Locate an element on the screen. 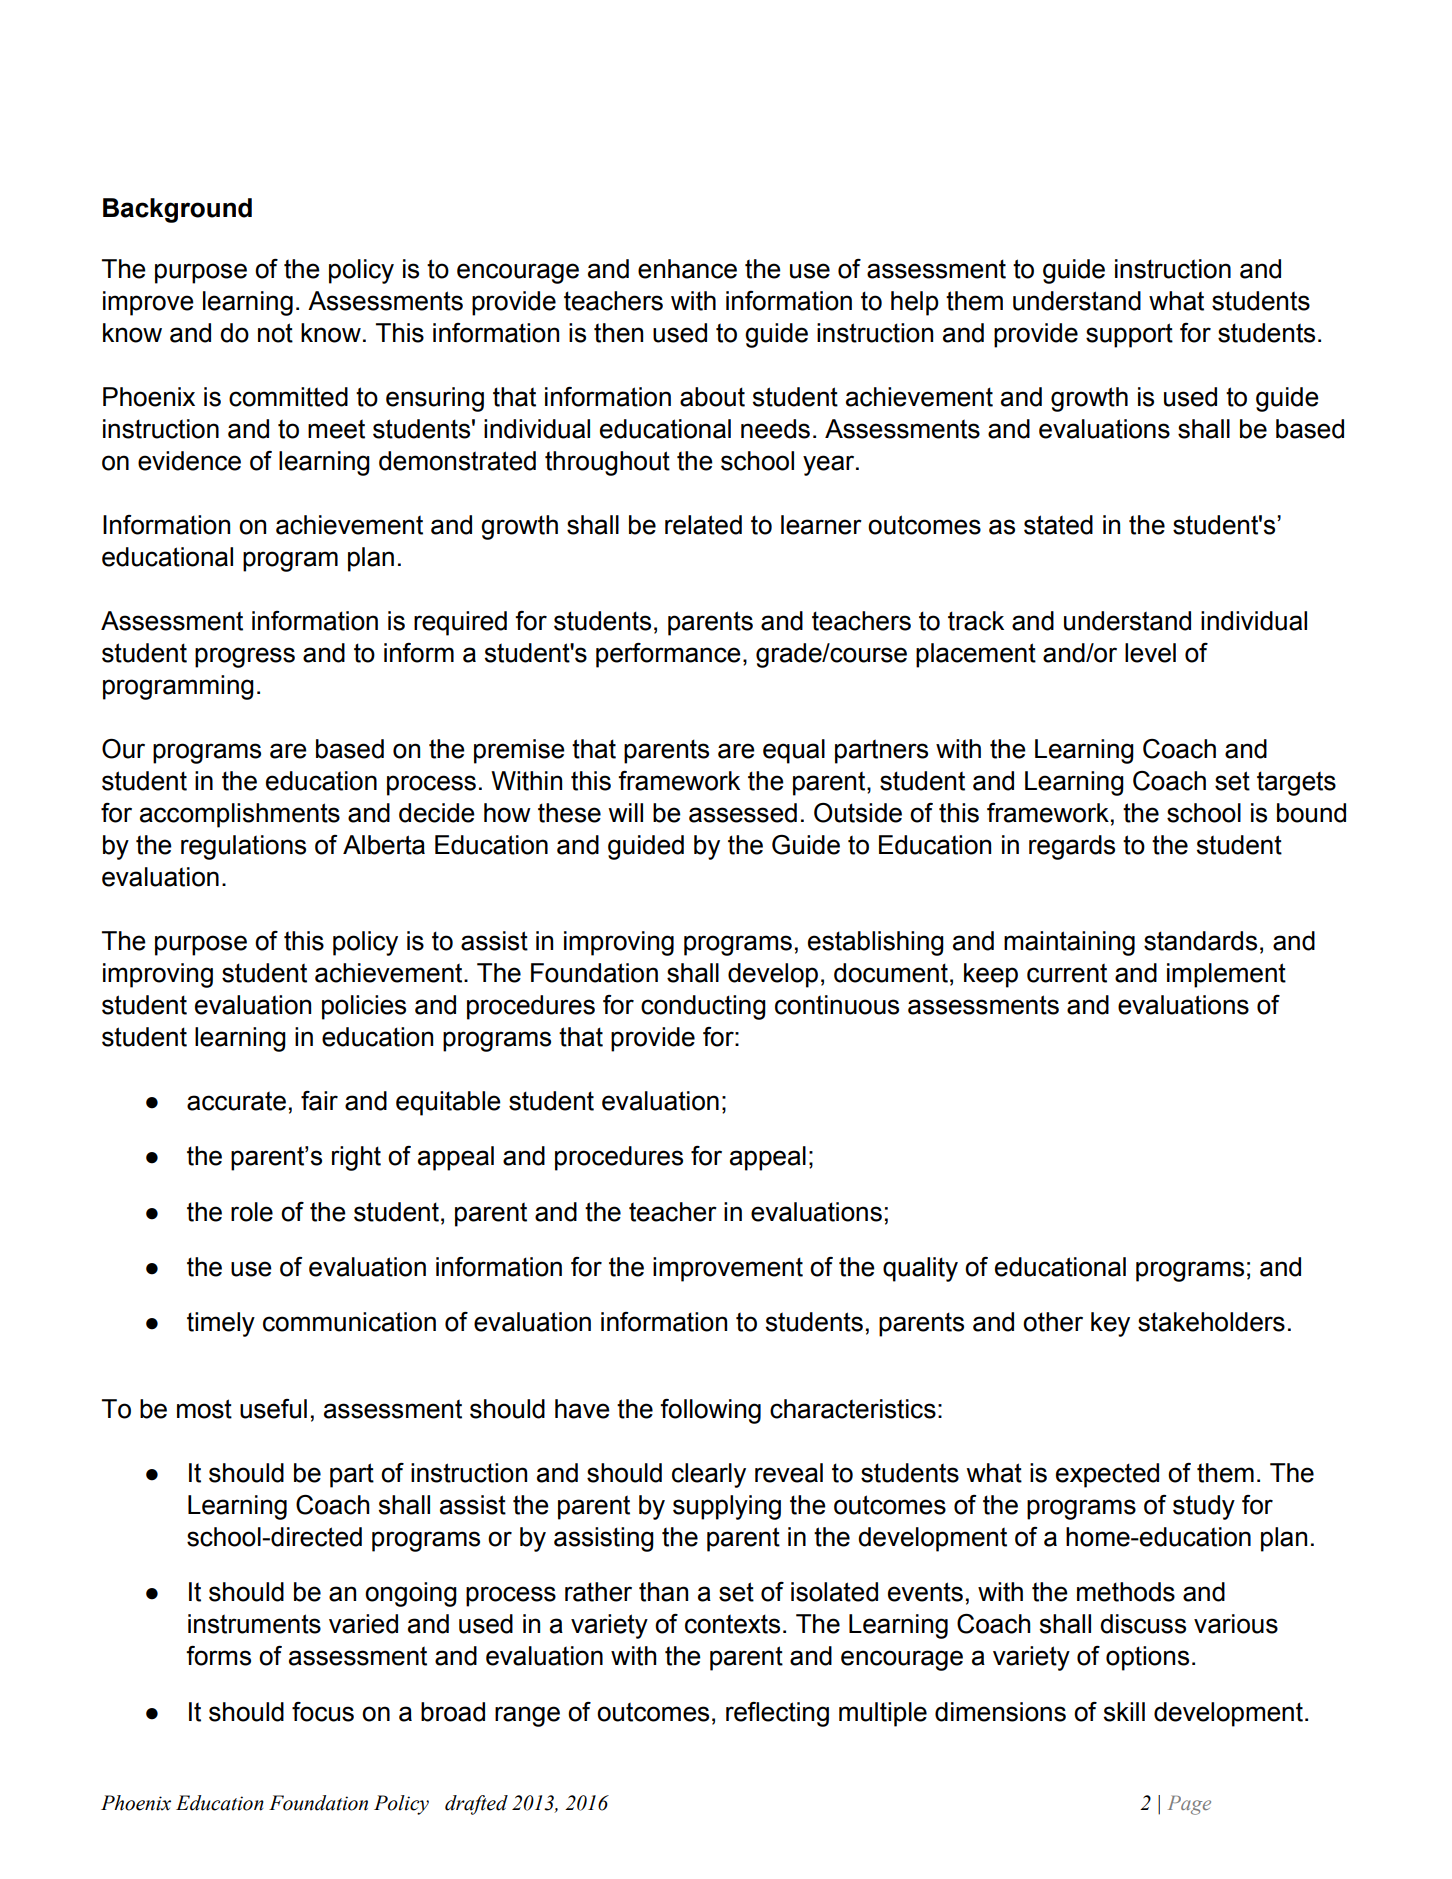 This screenshot has height=1879, width=1452. useful is located at coordinates (273, 1409).
